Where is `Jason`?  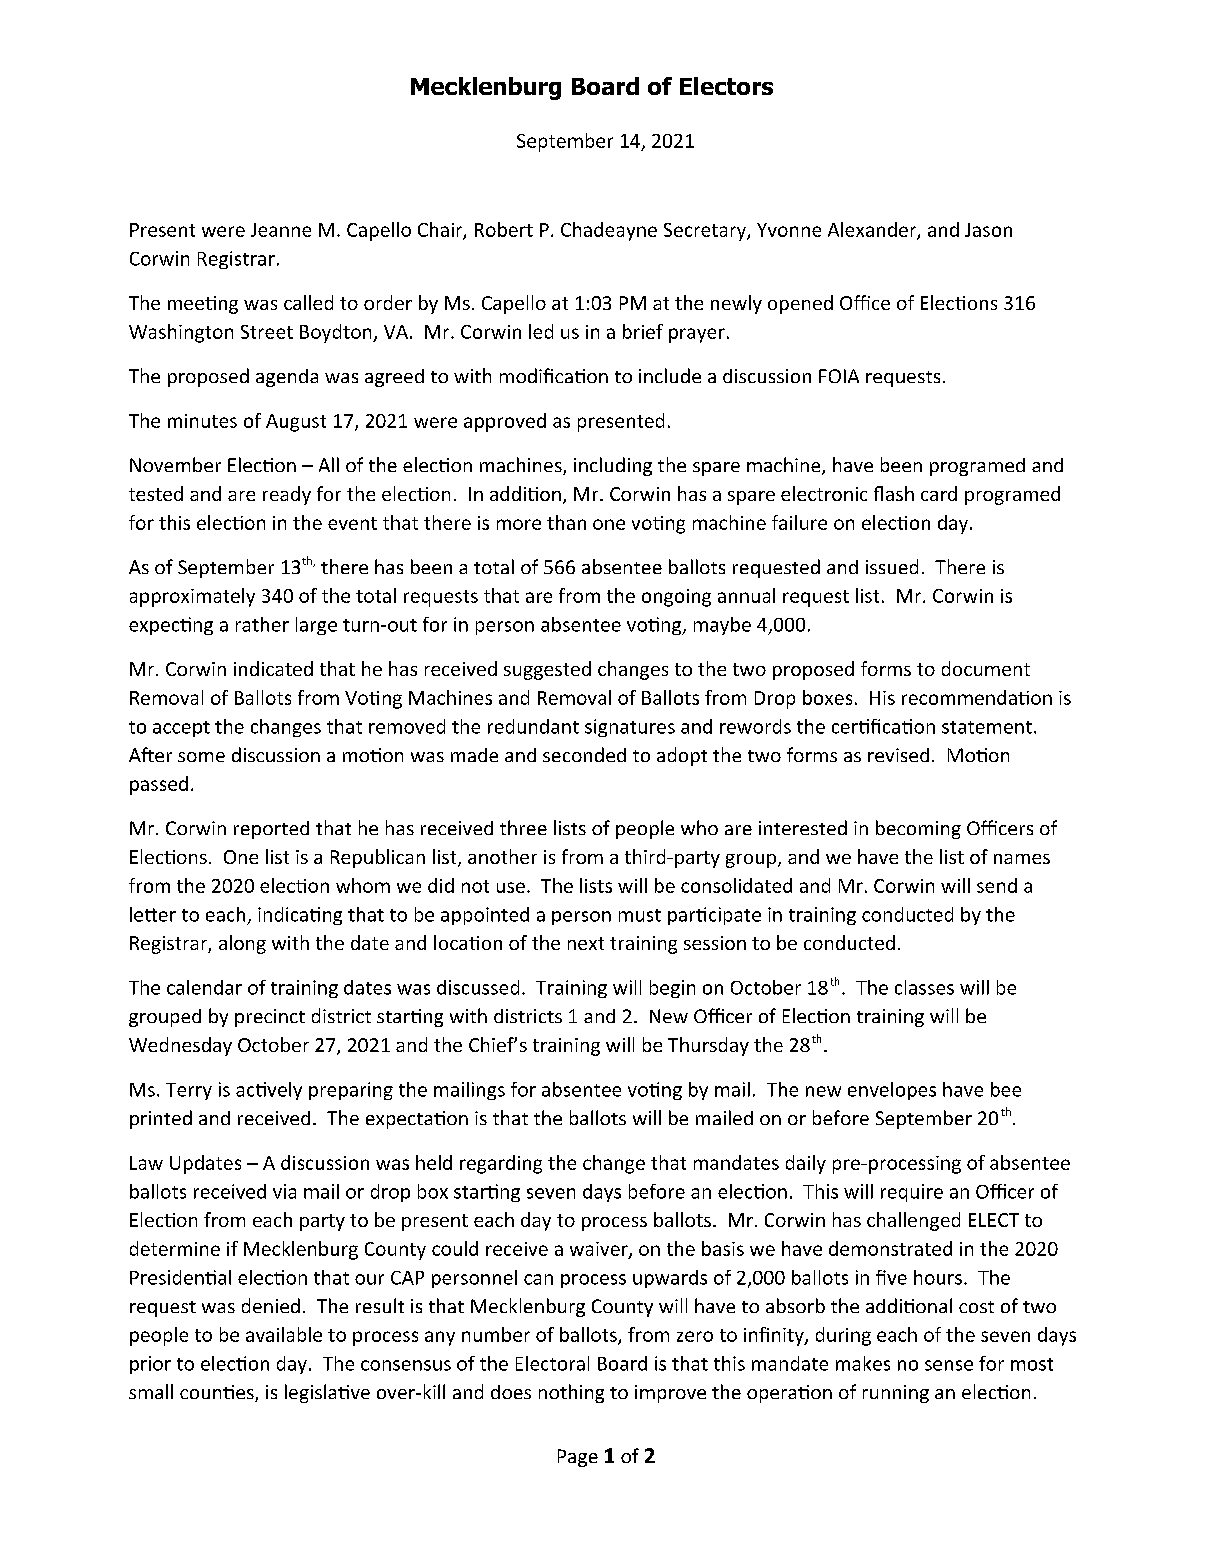 Jason is located at coordinates (988, 230).
